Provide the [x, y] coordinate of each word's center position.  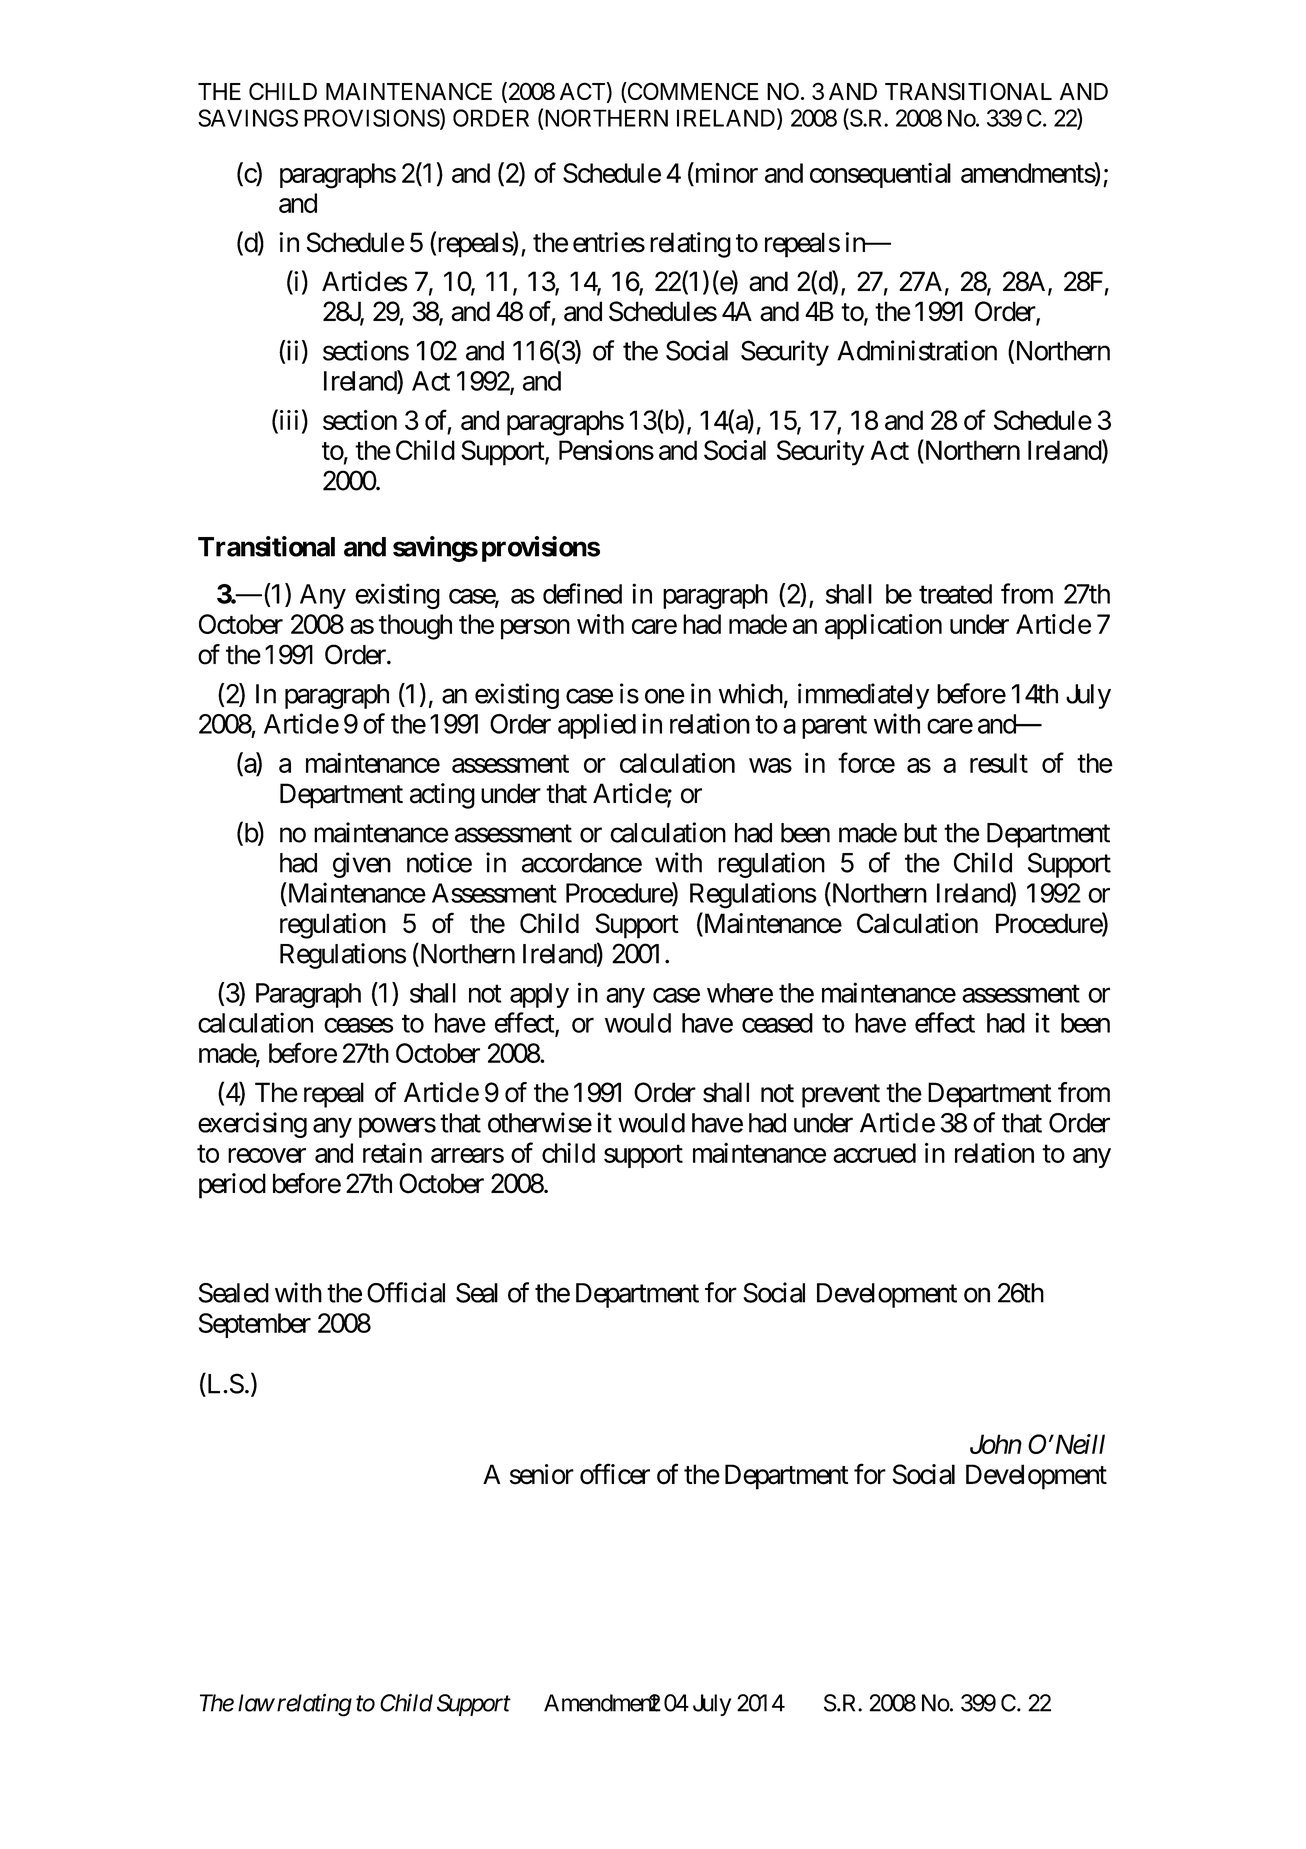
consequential [880, 175]
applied [597, 726]
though [415, 627]
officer [615, 1474]
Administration [917, 350]
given [362, 865]
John [996, 1444]
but [920, 833]
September [255, 1325]
